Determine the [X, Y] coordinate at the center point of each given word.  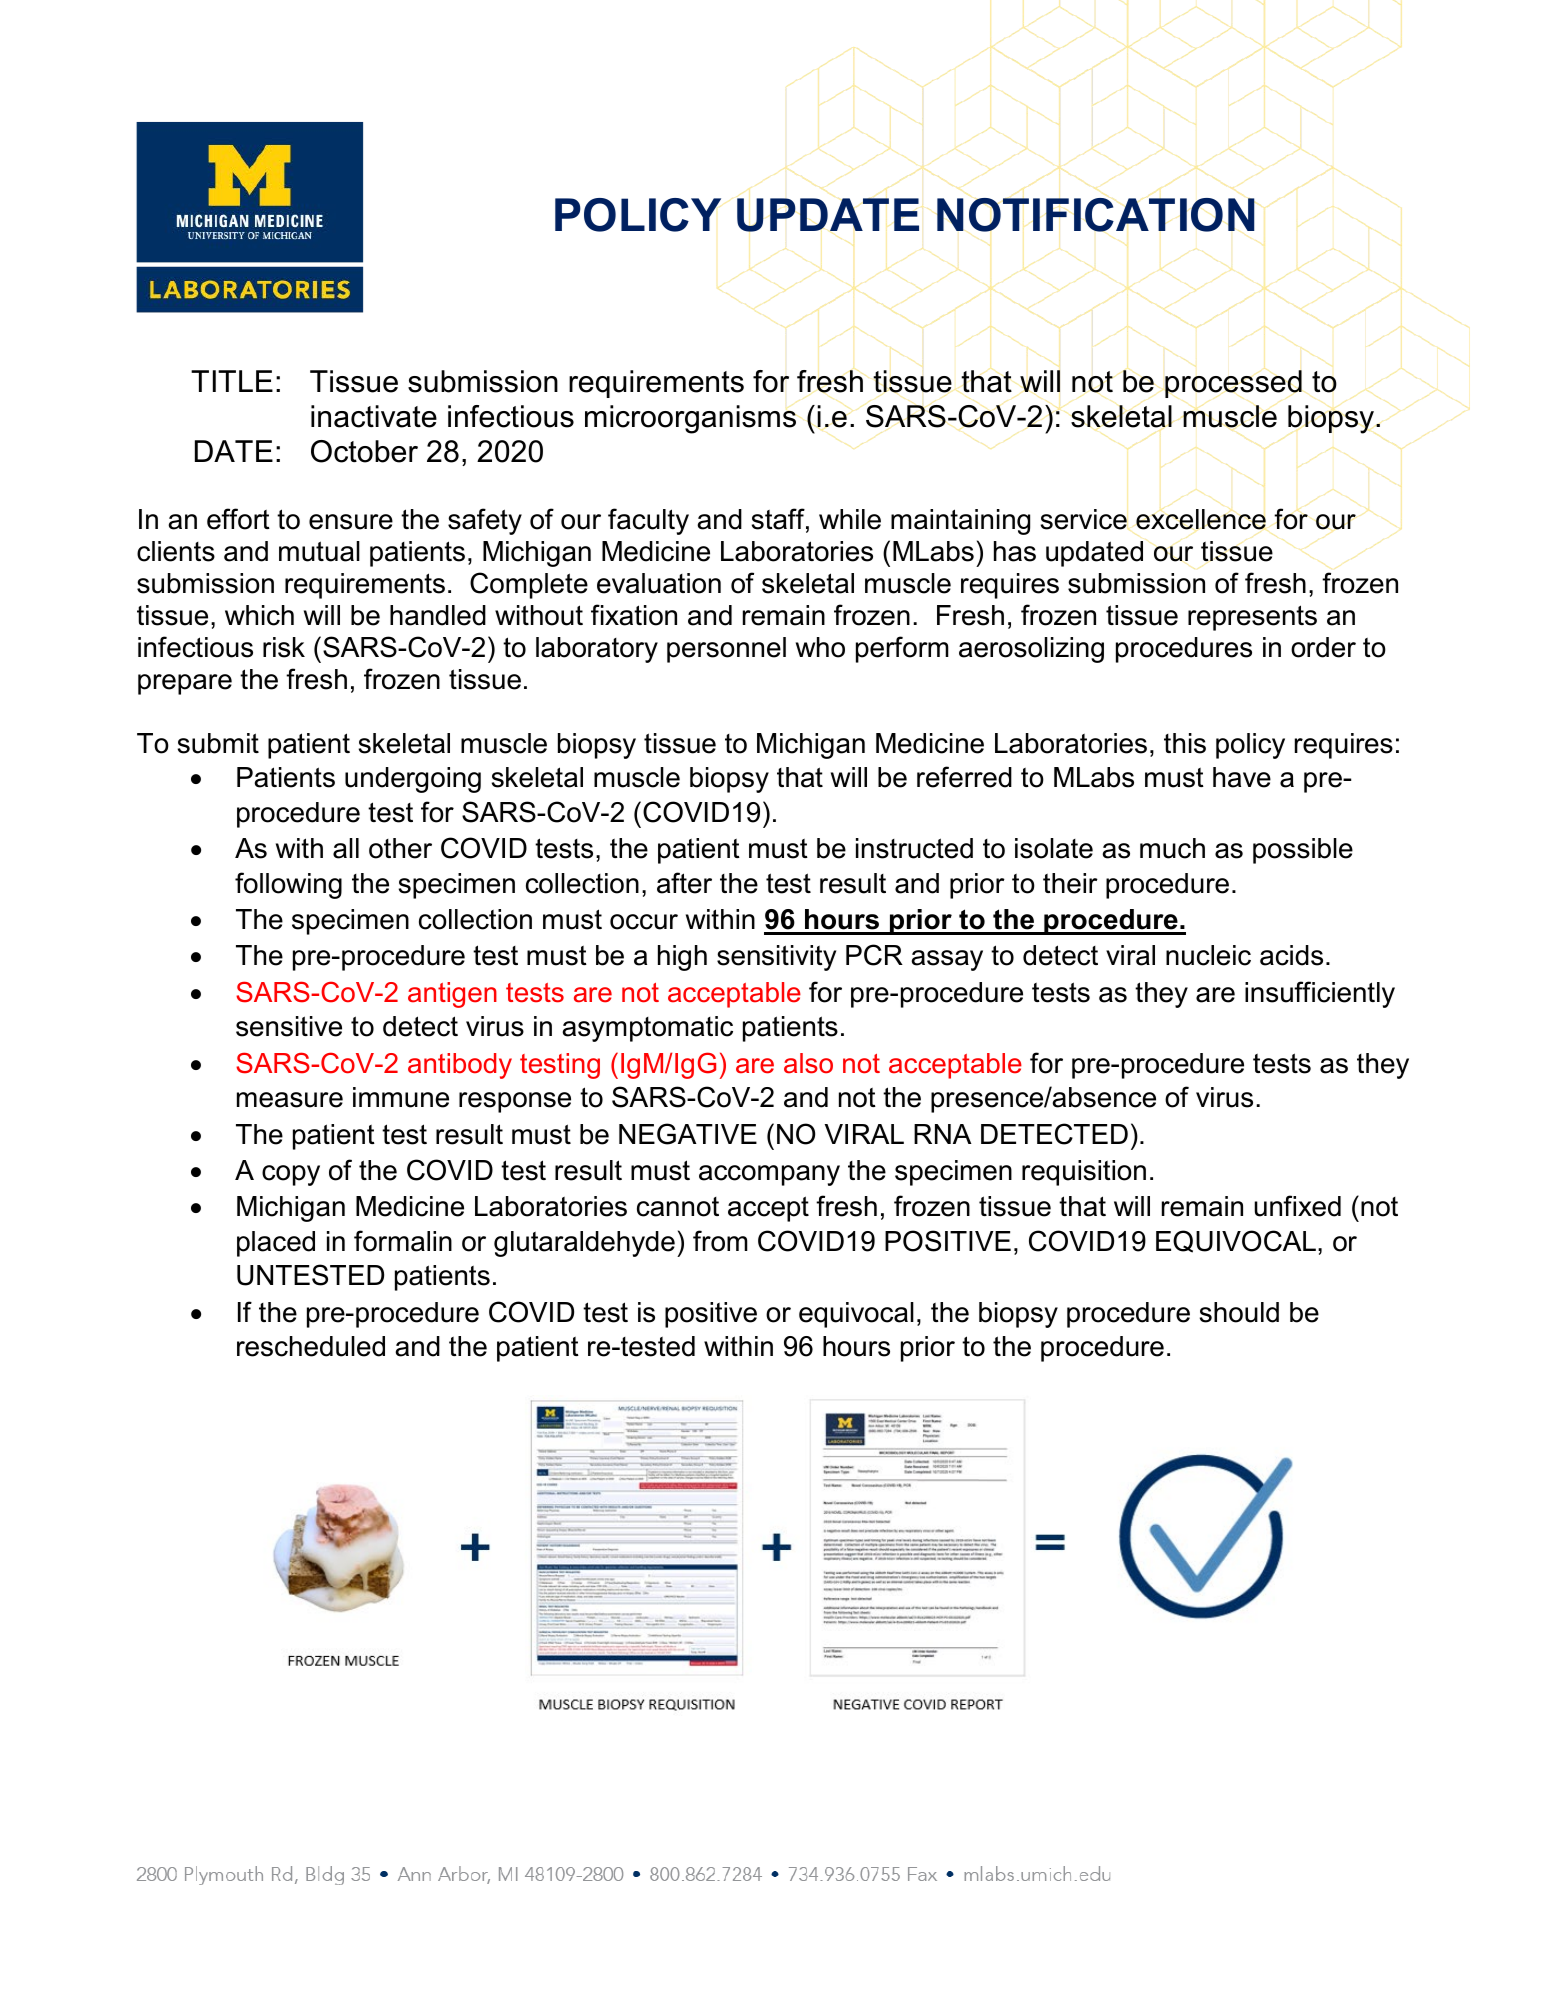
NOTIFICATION [1096, 215]
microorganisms [690, 419]
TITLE [232, 381]
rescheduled [311, 1346]
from [720, 1241]
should [1239, 1312]
